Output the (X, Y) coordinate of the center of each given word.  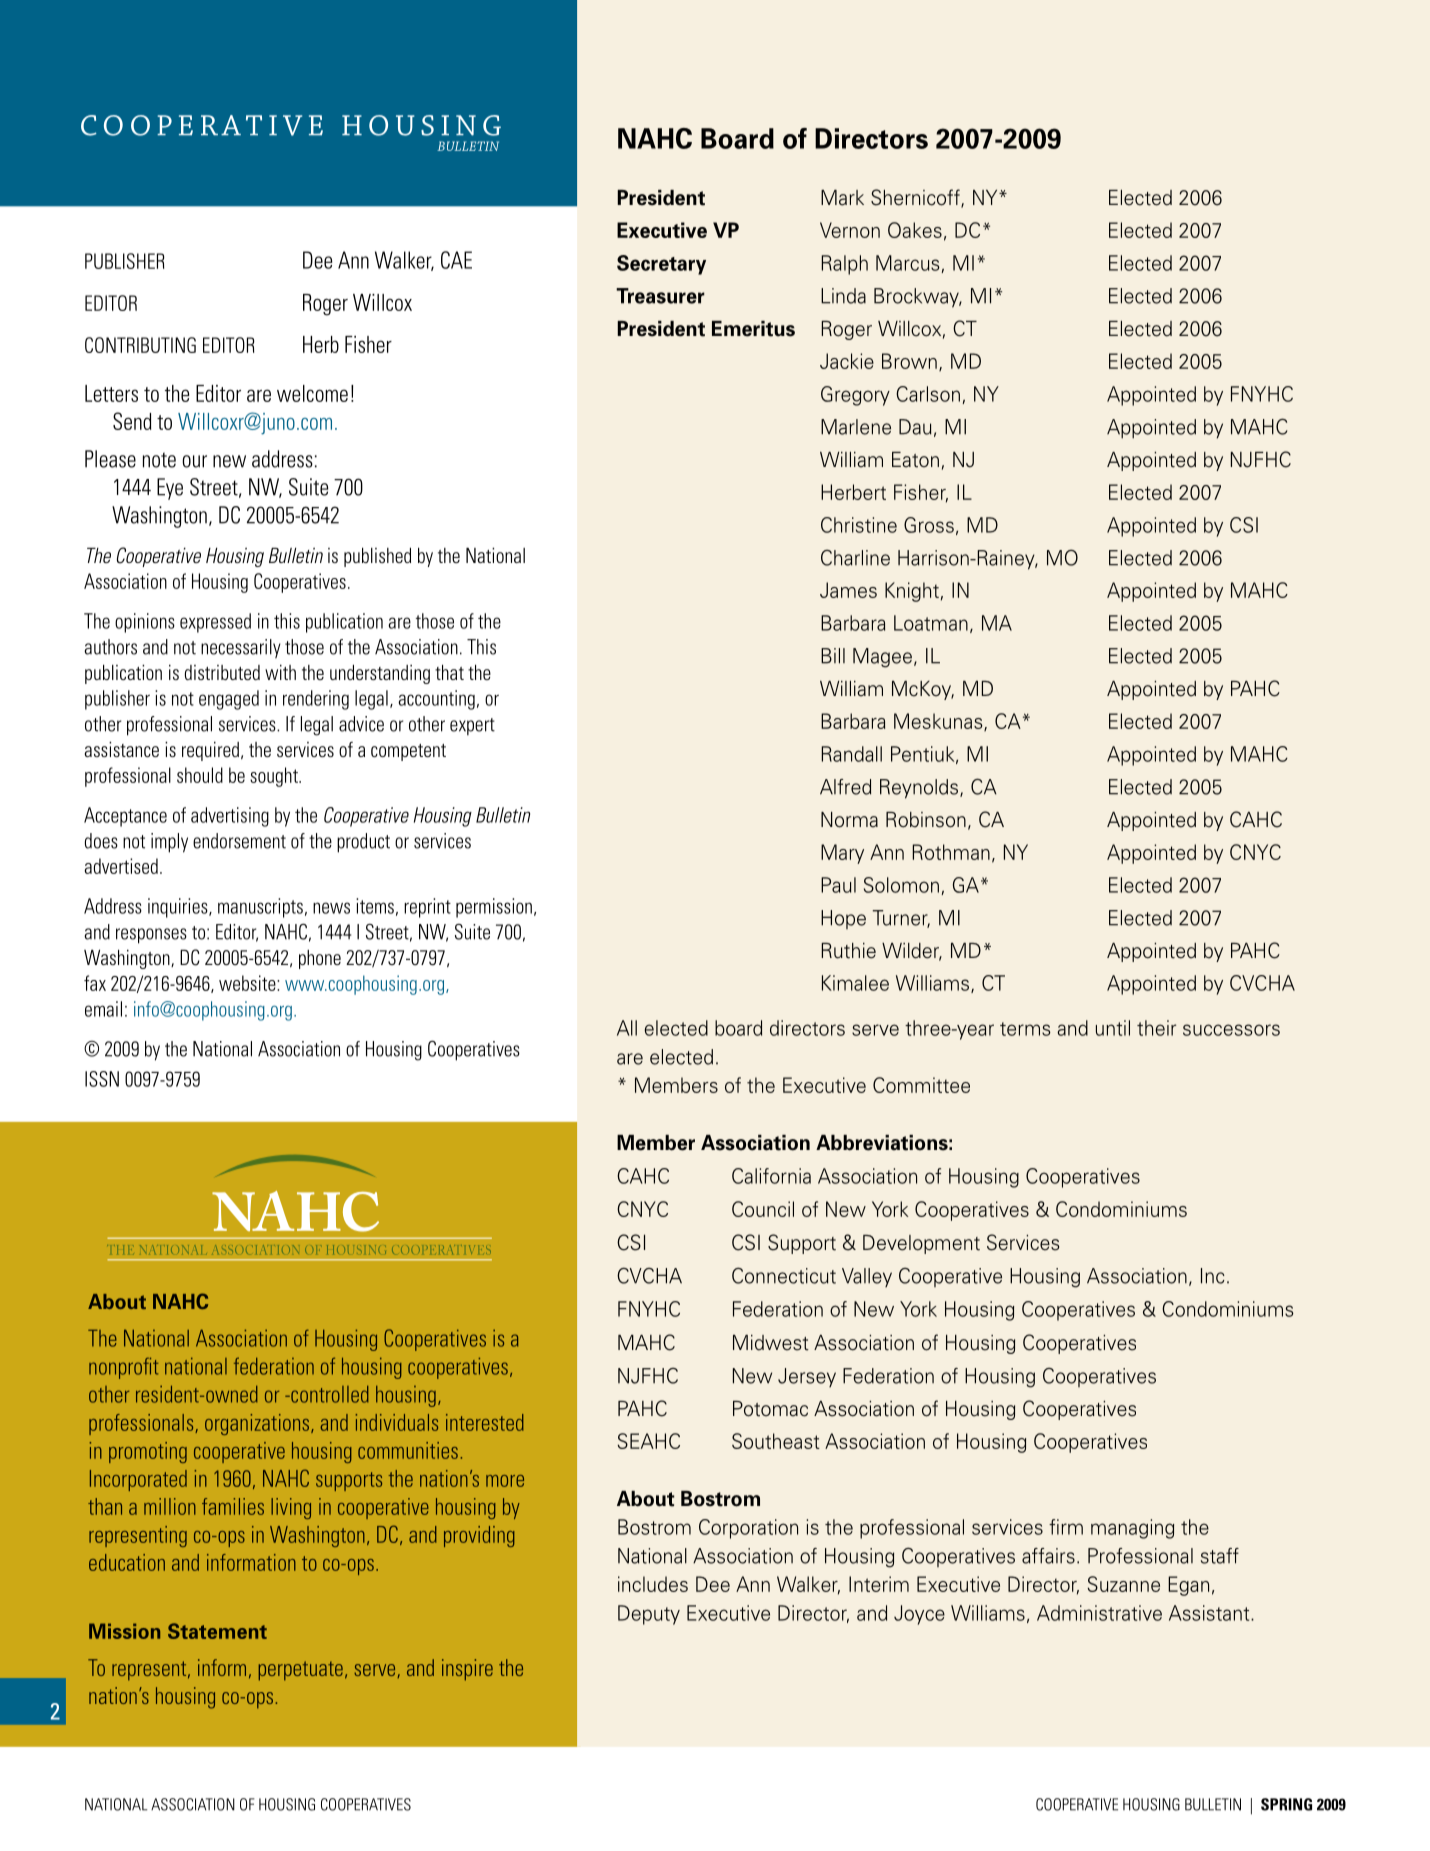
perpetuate (301, 1671)
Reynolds (920, 789)
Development (921, 1244)
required (210, 751)
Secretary (661, 265)
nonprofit (123, 1368)
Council (763, 1209)
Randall (851, 754)
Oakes (915, 230)
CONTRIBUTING (140, 345)
